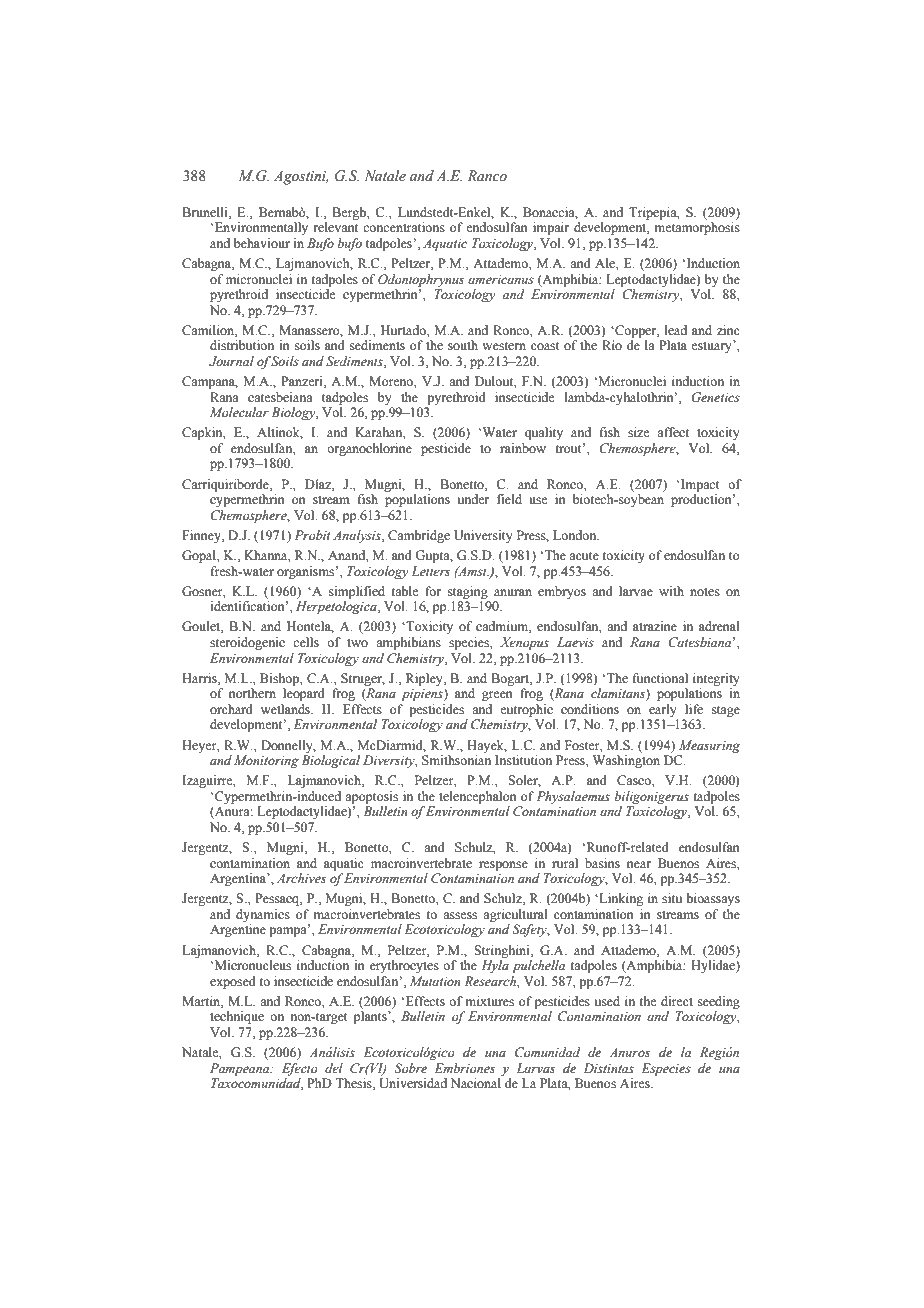 The height and width of the document is (1308, 924). I want to click on Xenopus, so click(524, 643).
